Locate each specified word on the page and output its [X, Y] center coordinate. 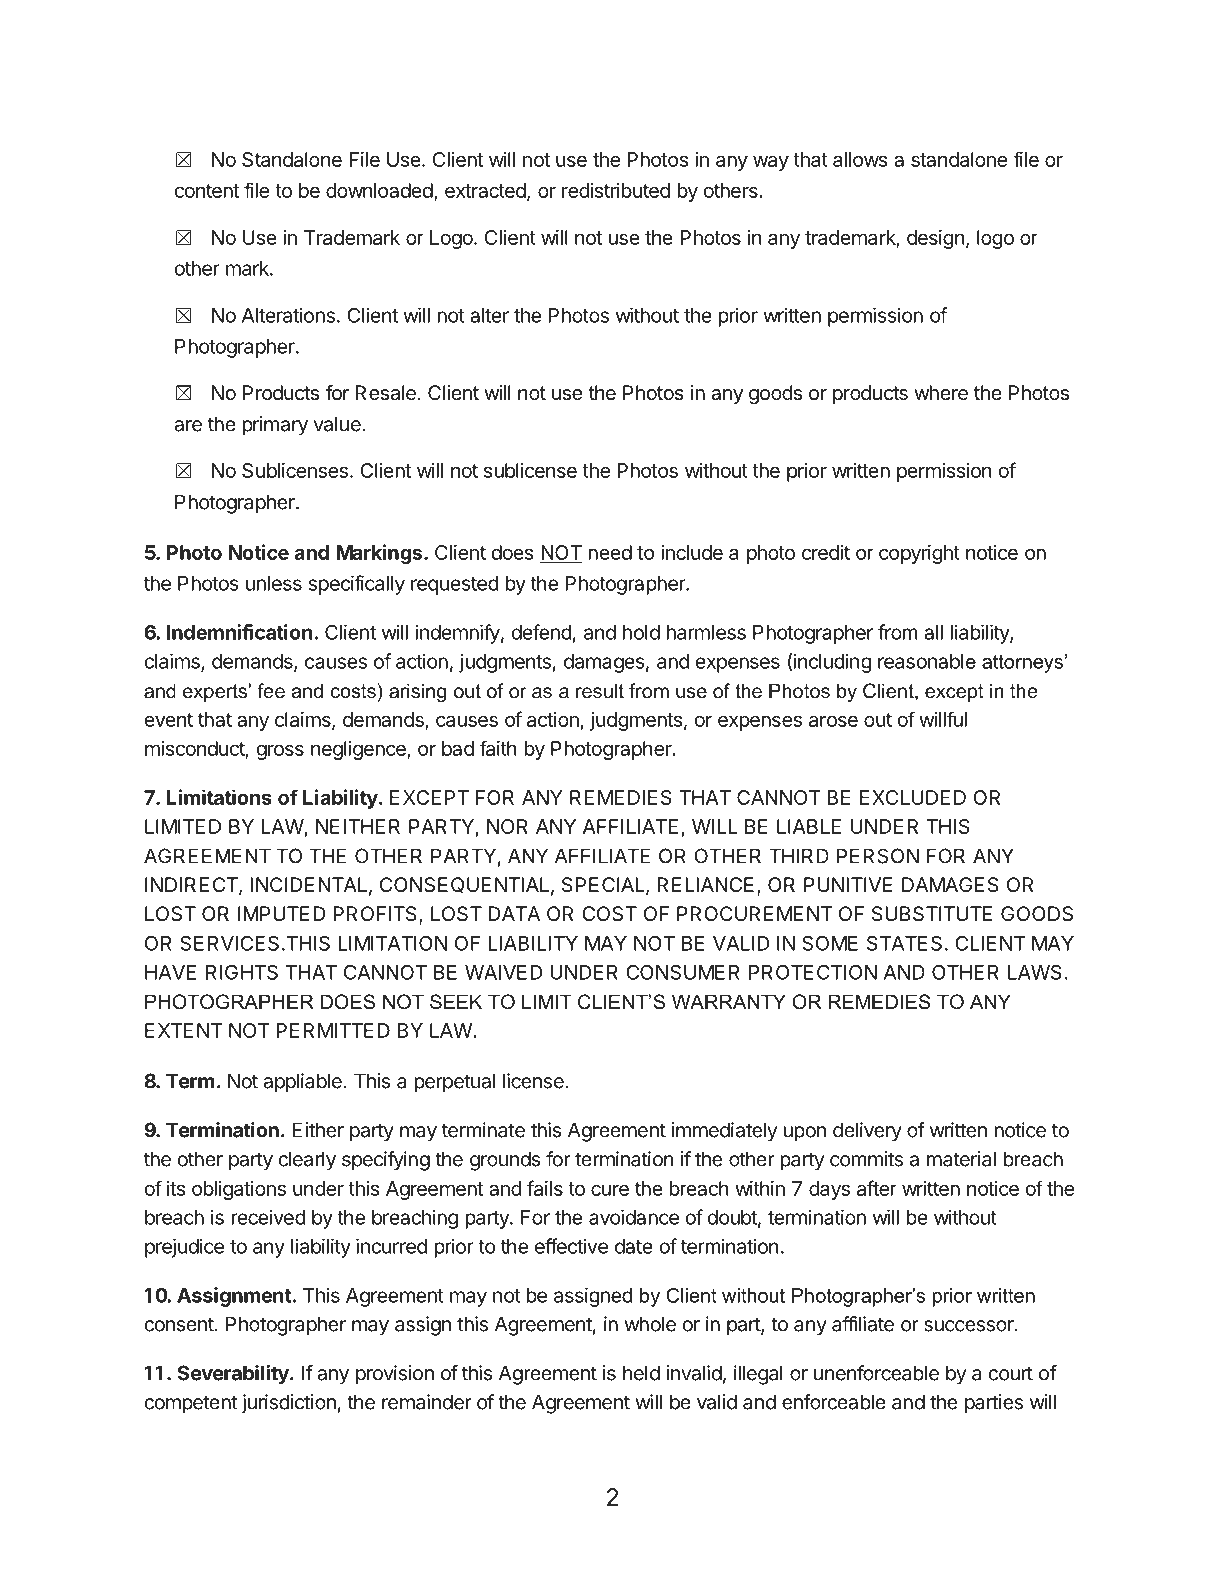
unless [274, 583]
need [610, 552]
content [207, 191]
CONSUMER [682, 972]
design [936, 239]
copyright [919, 554]
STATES [904, 943]
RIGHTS [242, 972]
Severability [234, 1375]
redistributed [616, 190]
